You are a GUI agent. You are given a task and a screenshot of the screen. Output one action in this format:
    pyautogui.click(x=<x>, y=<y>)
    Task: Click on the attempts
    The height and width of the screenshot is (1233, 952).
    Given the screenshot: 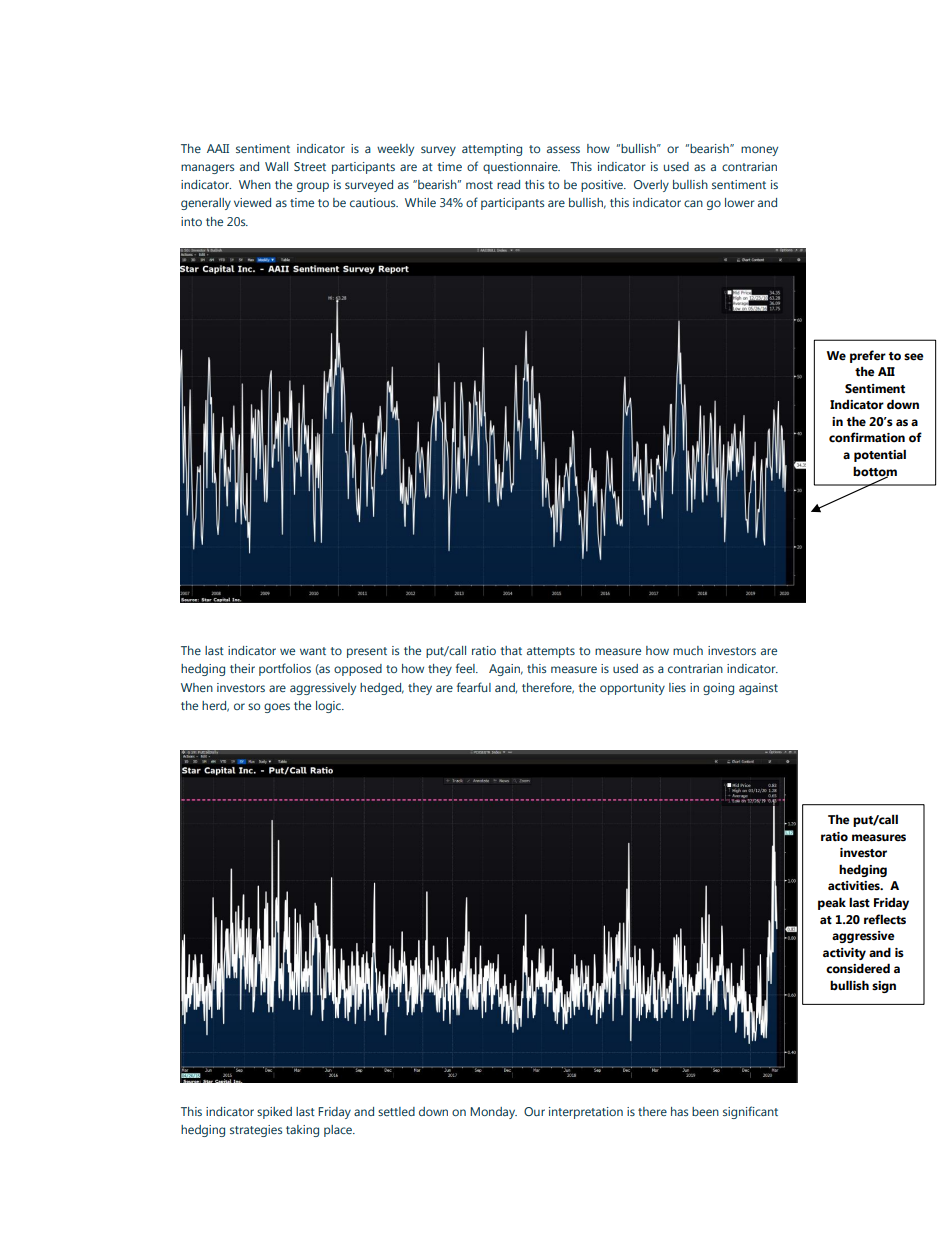 What is the action you would take?
    pyautogui.click(x=551, y=652)
